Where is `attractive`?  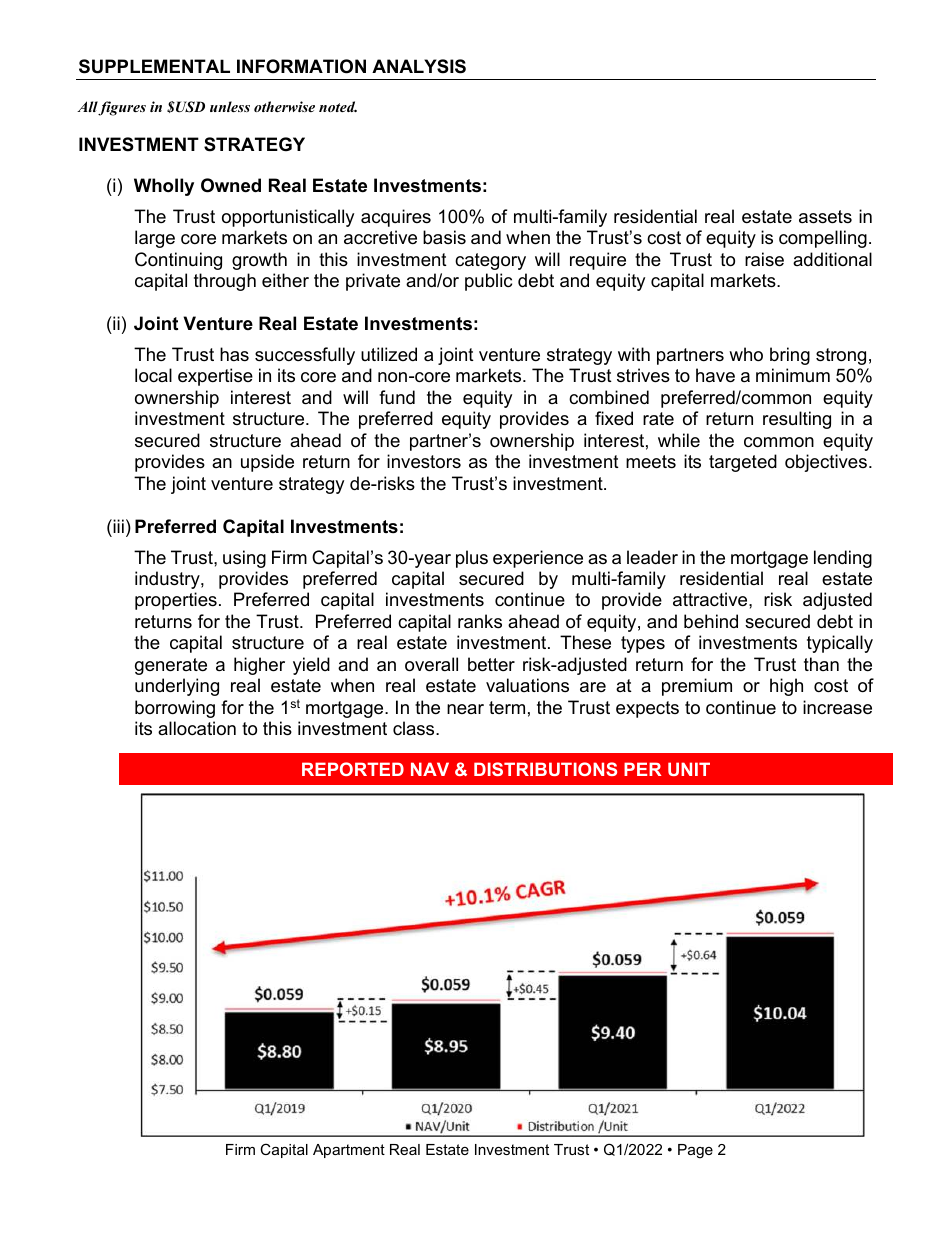 attractive is located at coordinates (711, 599).
